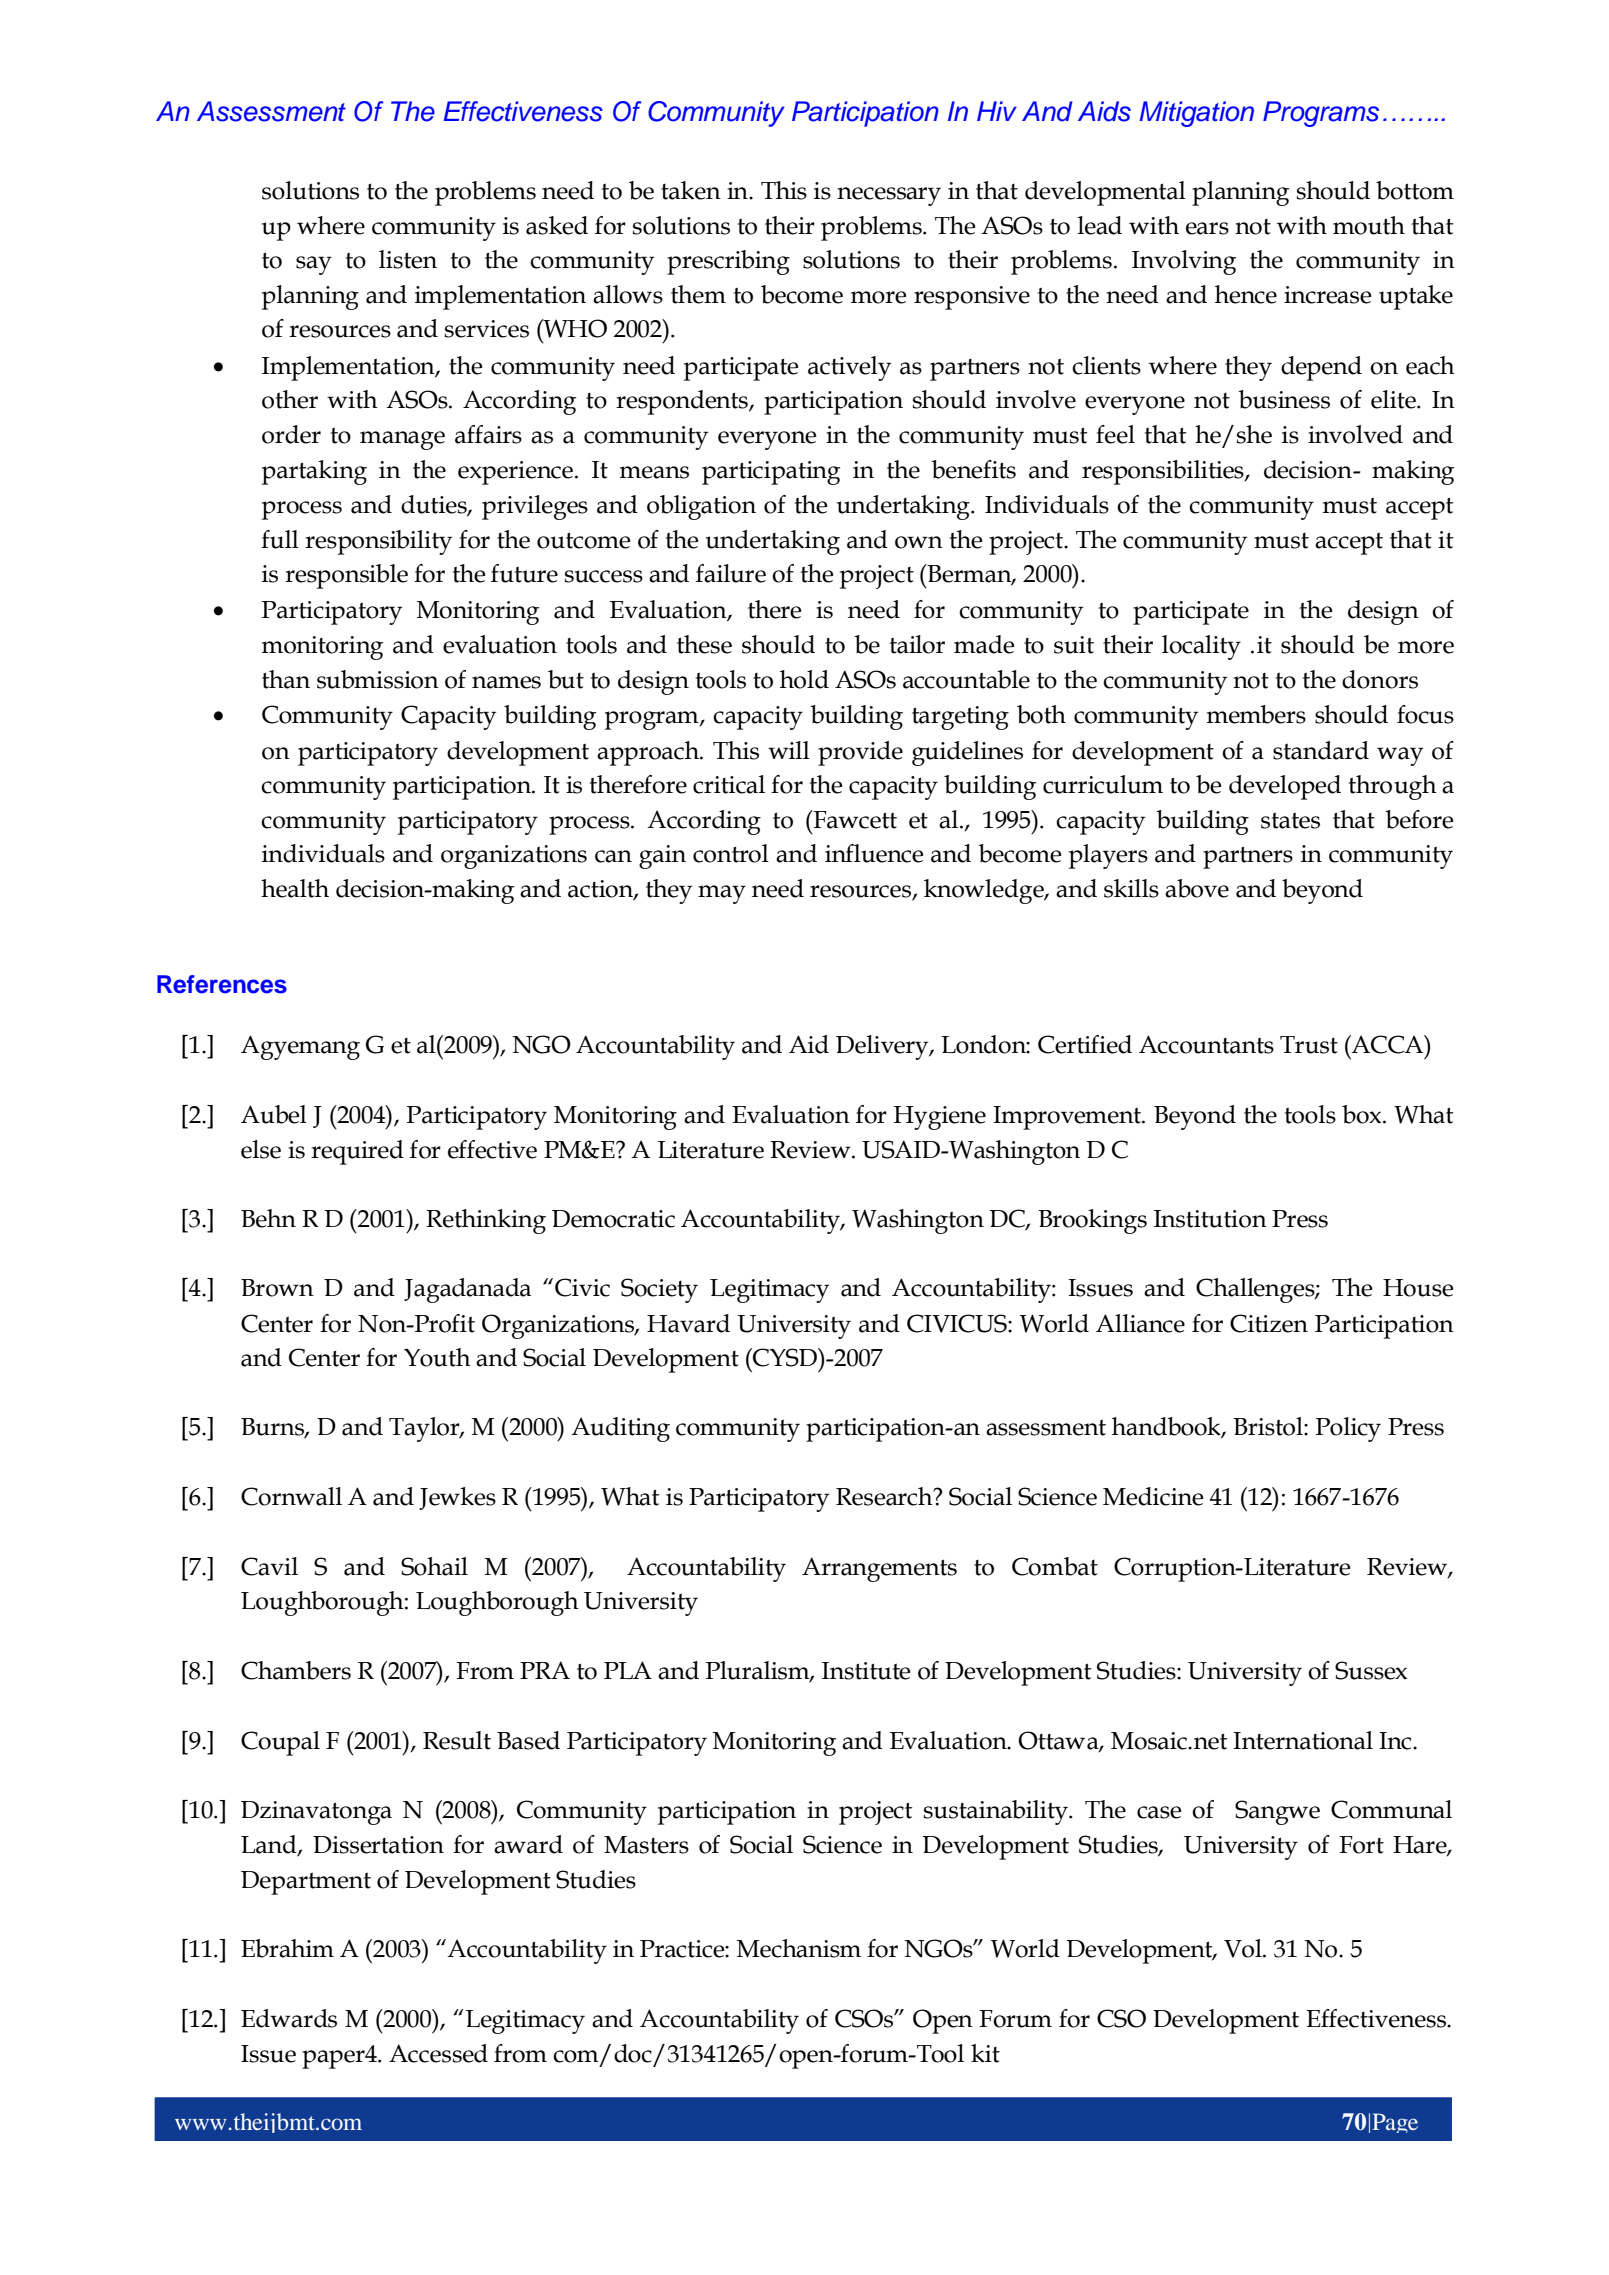 This screenshot has height=2275, width=1609. Describe the element at coordinates (1361, 1845) in the screenshot. I see `Fort` at that location.
